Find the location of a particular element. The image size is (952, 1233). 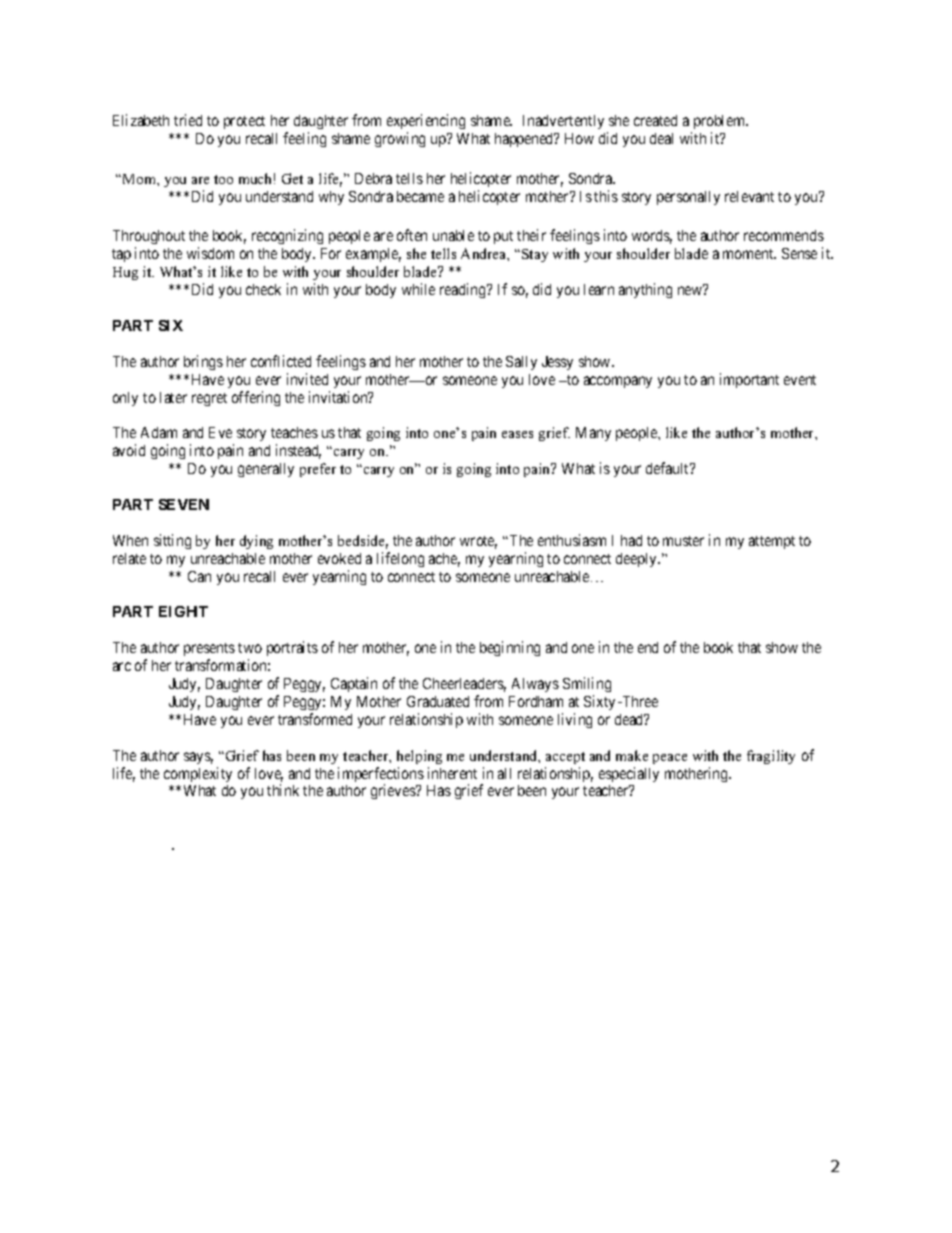

experiencing is located at coordinates (426, 123).
